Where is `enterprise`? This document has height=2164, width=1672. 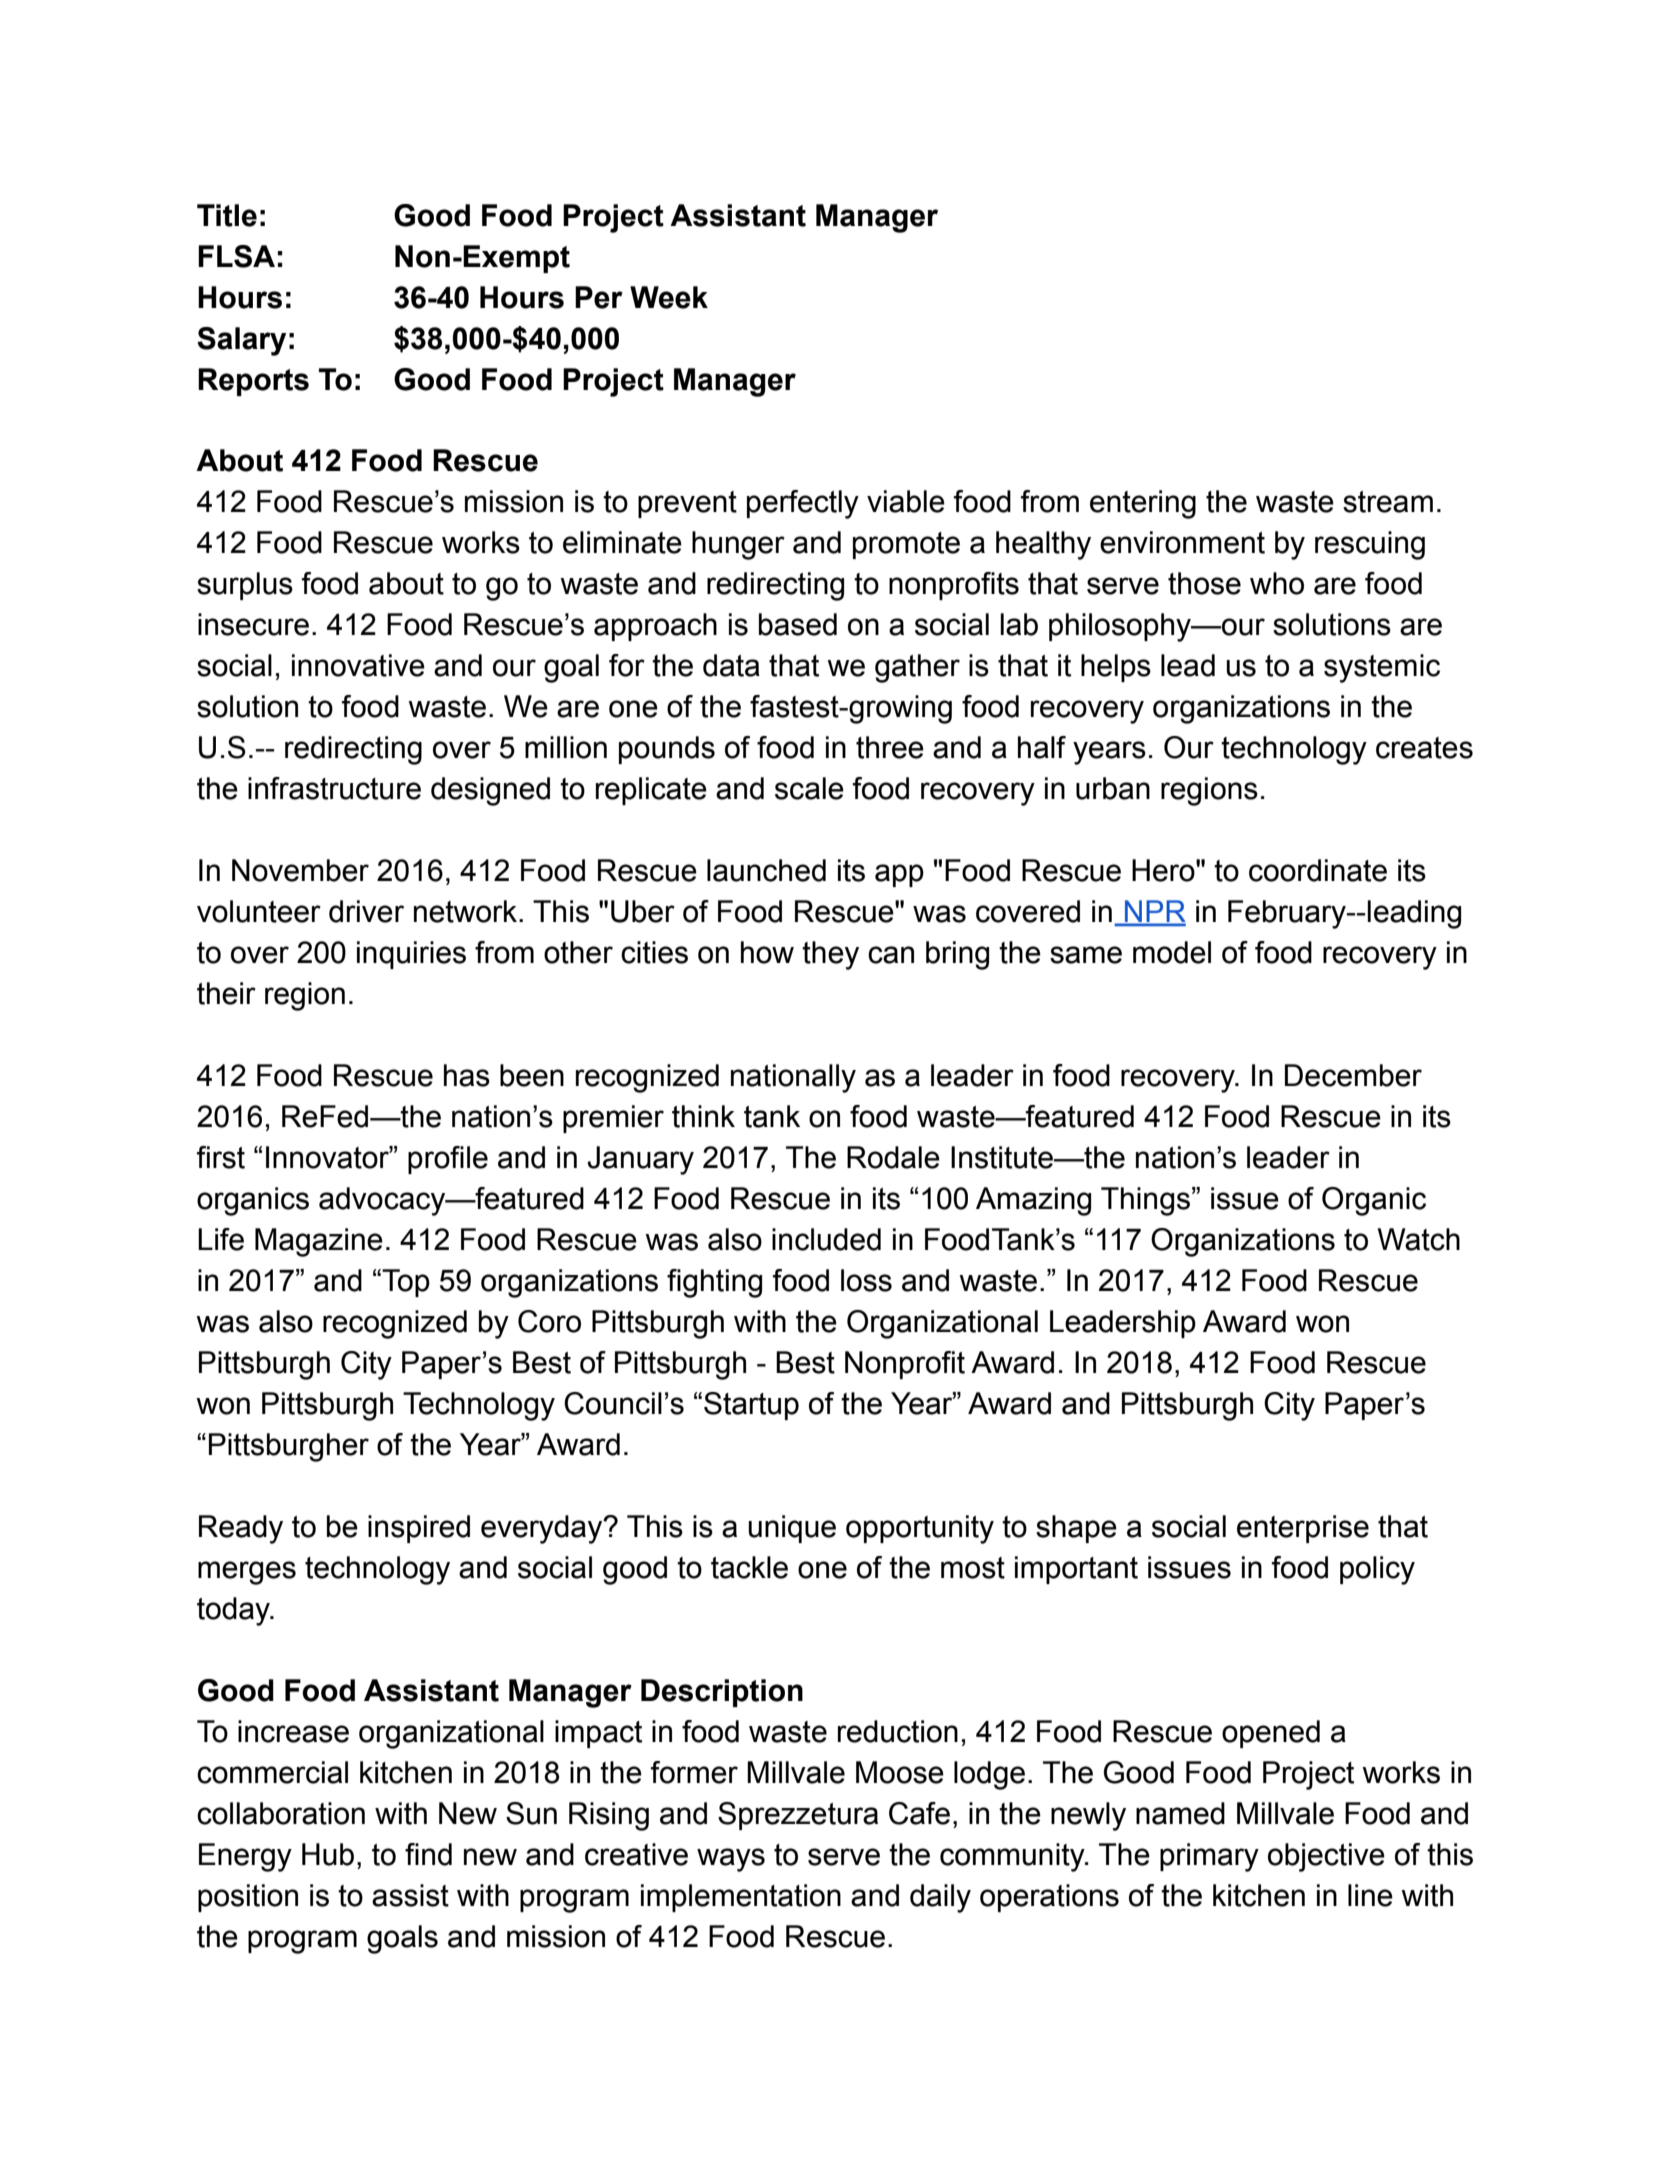
enterprise is located at coordinates (1303, 1529).
